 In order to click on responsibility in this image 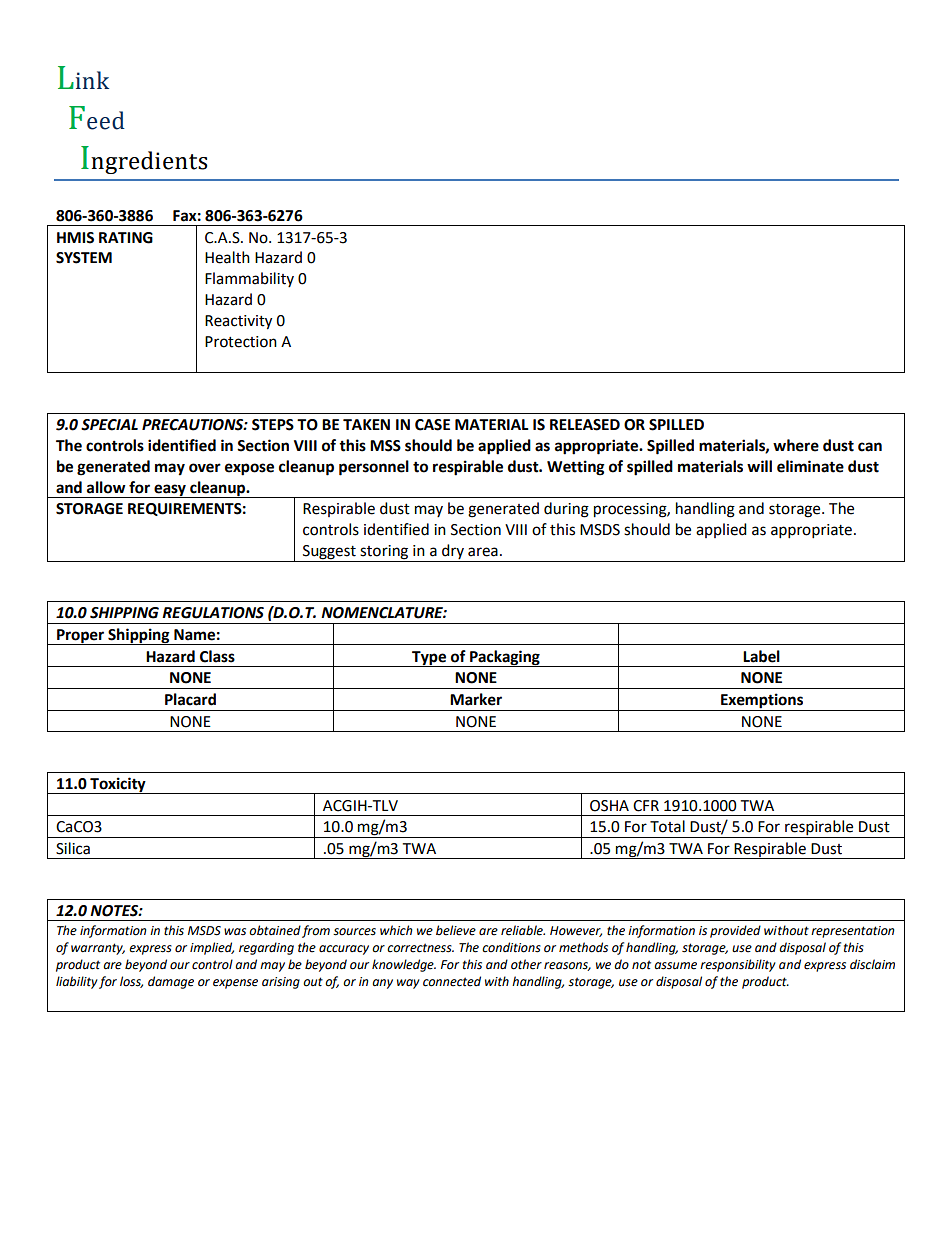, I will do `click(738, 965)`.
